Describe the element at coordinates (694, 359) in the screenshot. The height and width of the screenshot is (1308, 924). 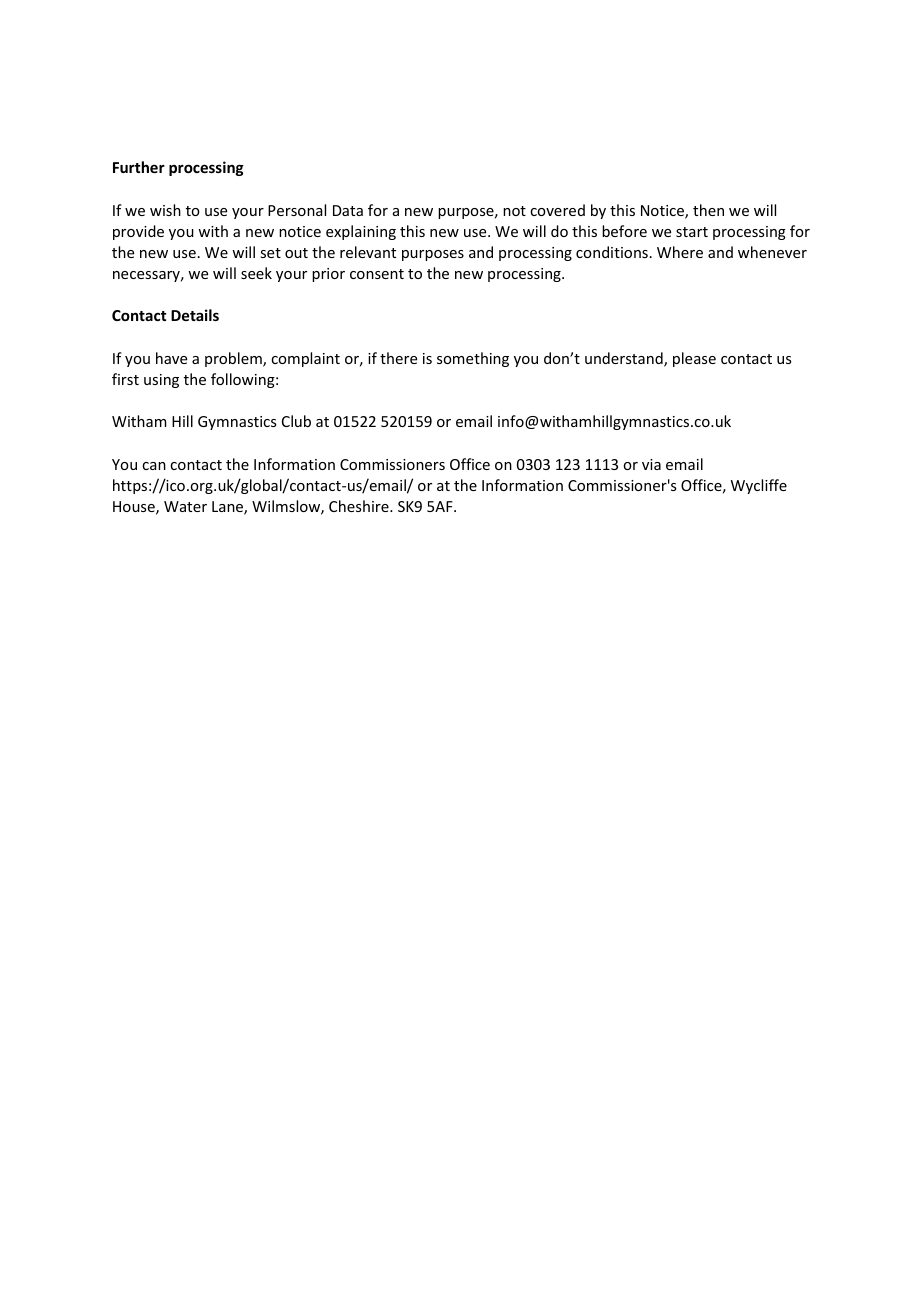
I see `please` at that location.
